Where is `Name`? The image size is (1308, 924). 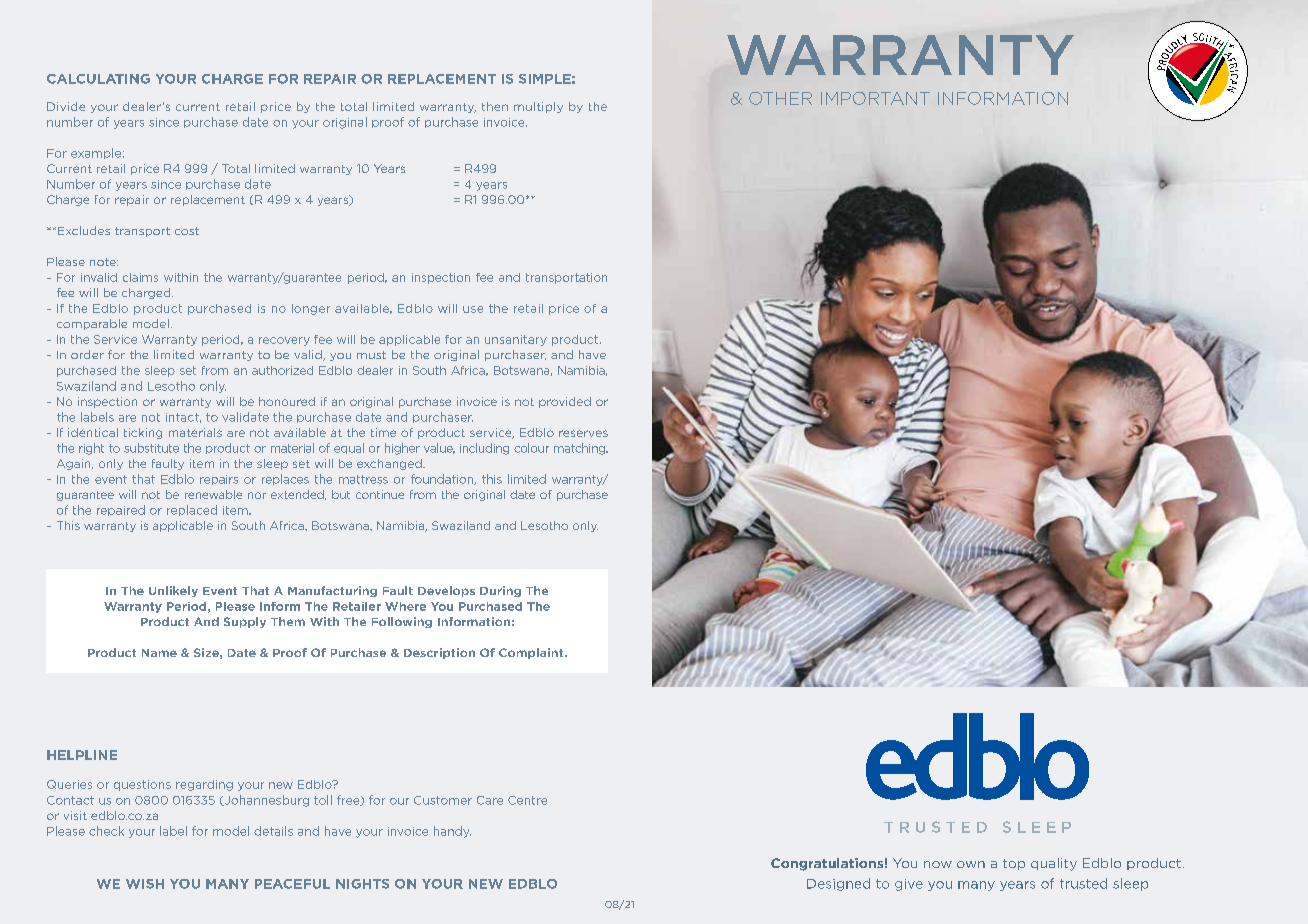
Name is located at coordinates (159, 653).
